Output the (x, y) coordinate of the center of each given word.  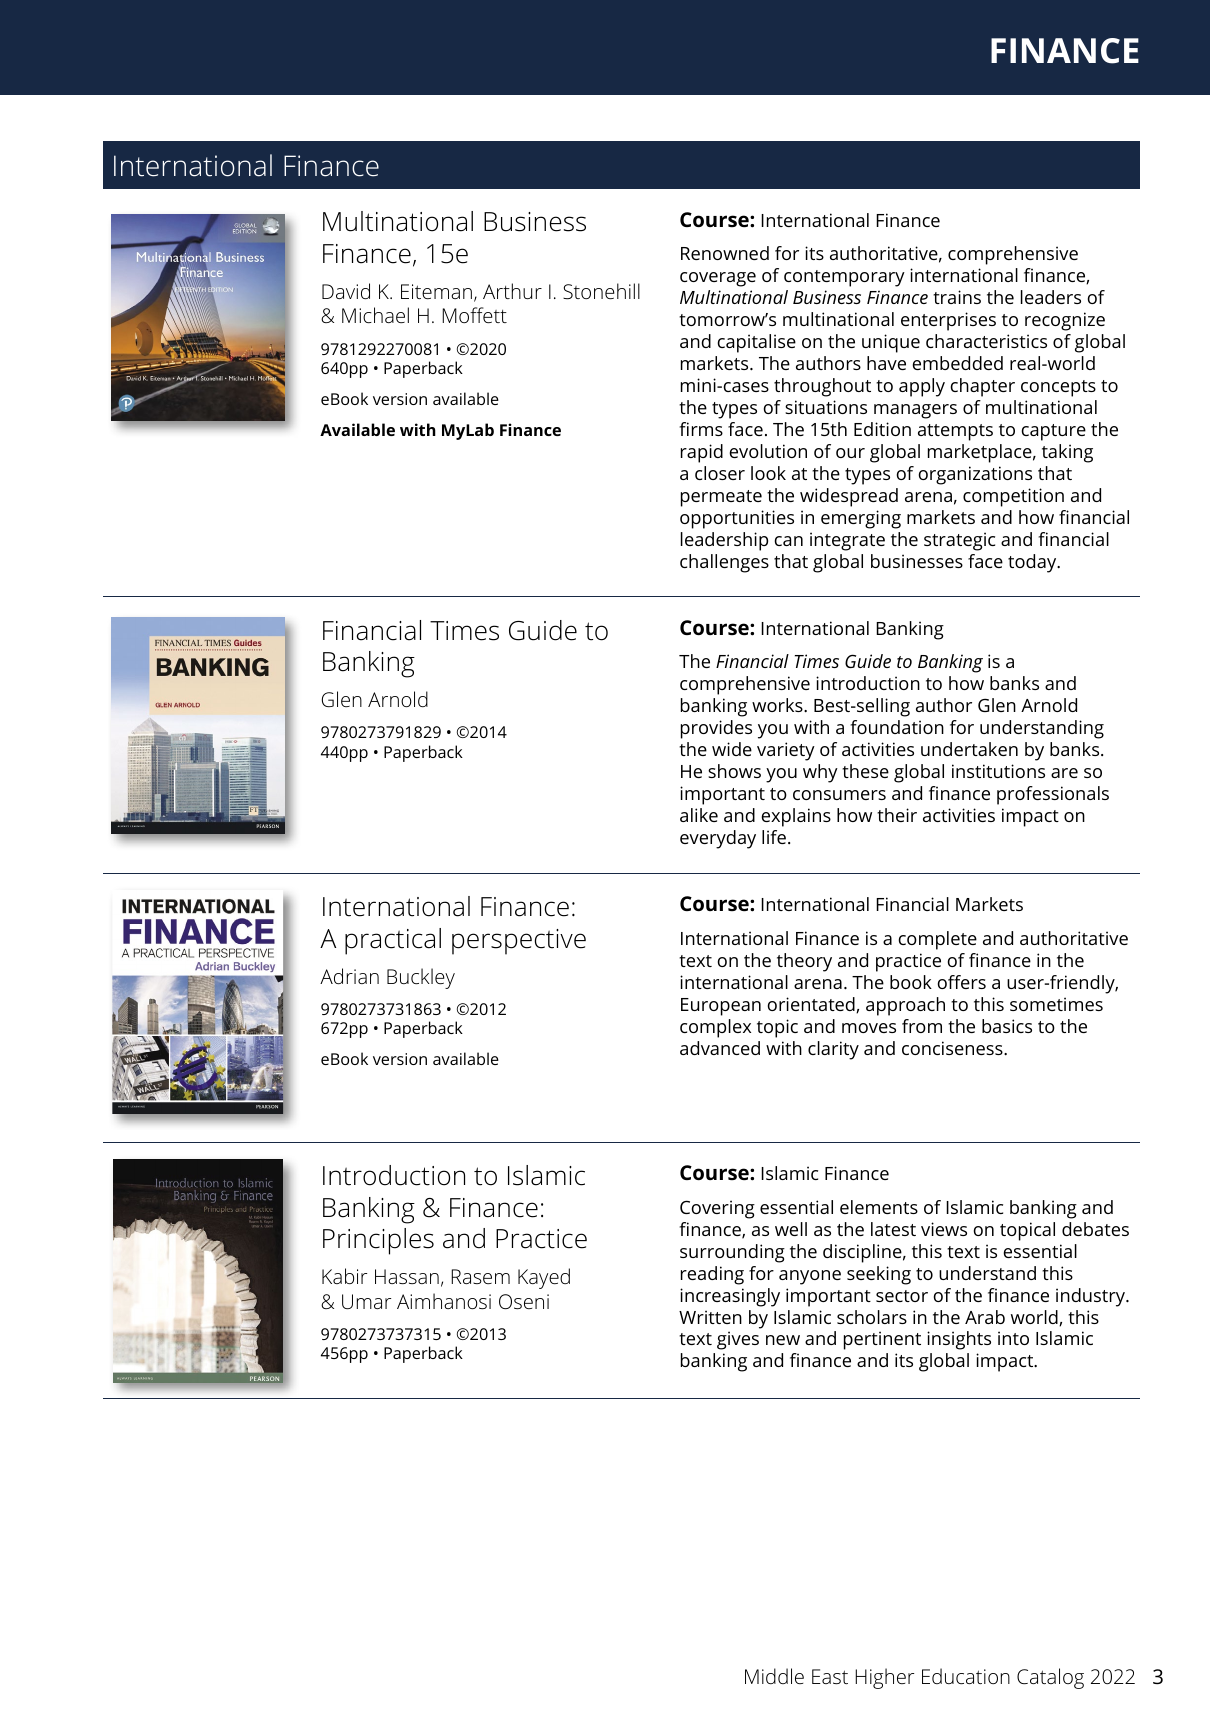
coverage (718, 279)
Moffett (474, 315)
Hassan (407, 1276)
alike (699, 815)
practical (393, 941)
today (1033, 563)
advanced (720, 1048)
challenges (724, 563)
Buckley (421, 978)
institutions (998, 771)
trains (957, 297)
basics (1007, 1026)
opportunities (737, 519)
